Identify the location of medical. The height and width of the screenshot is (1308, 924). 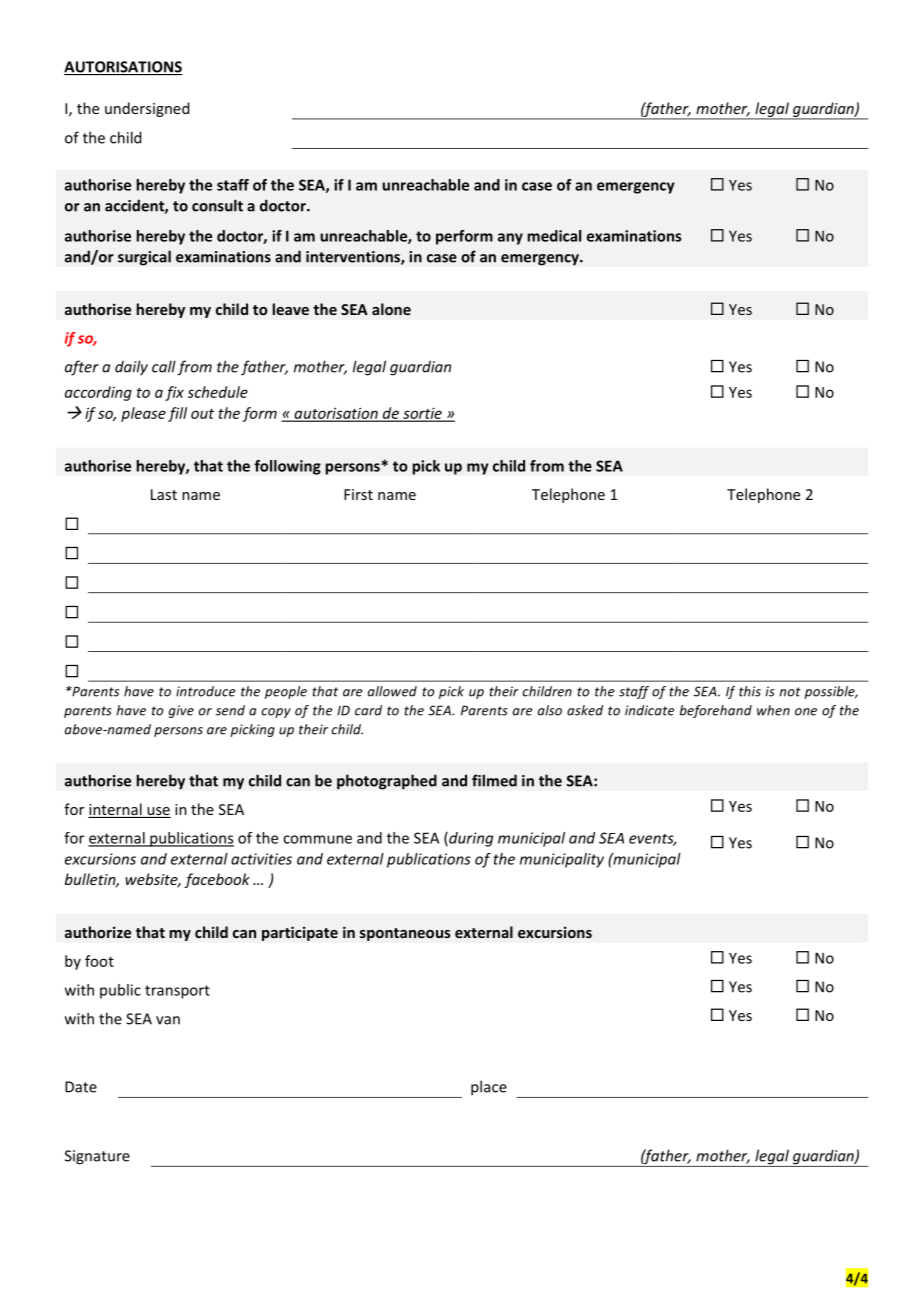
(554, 236).
